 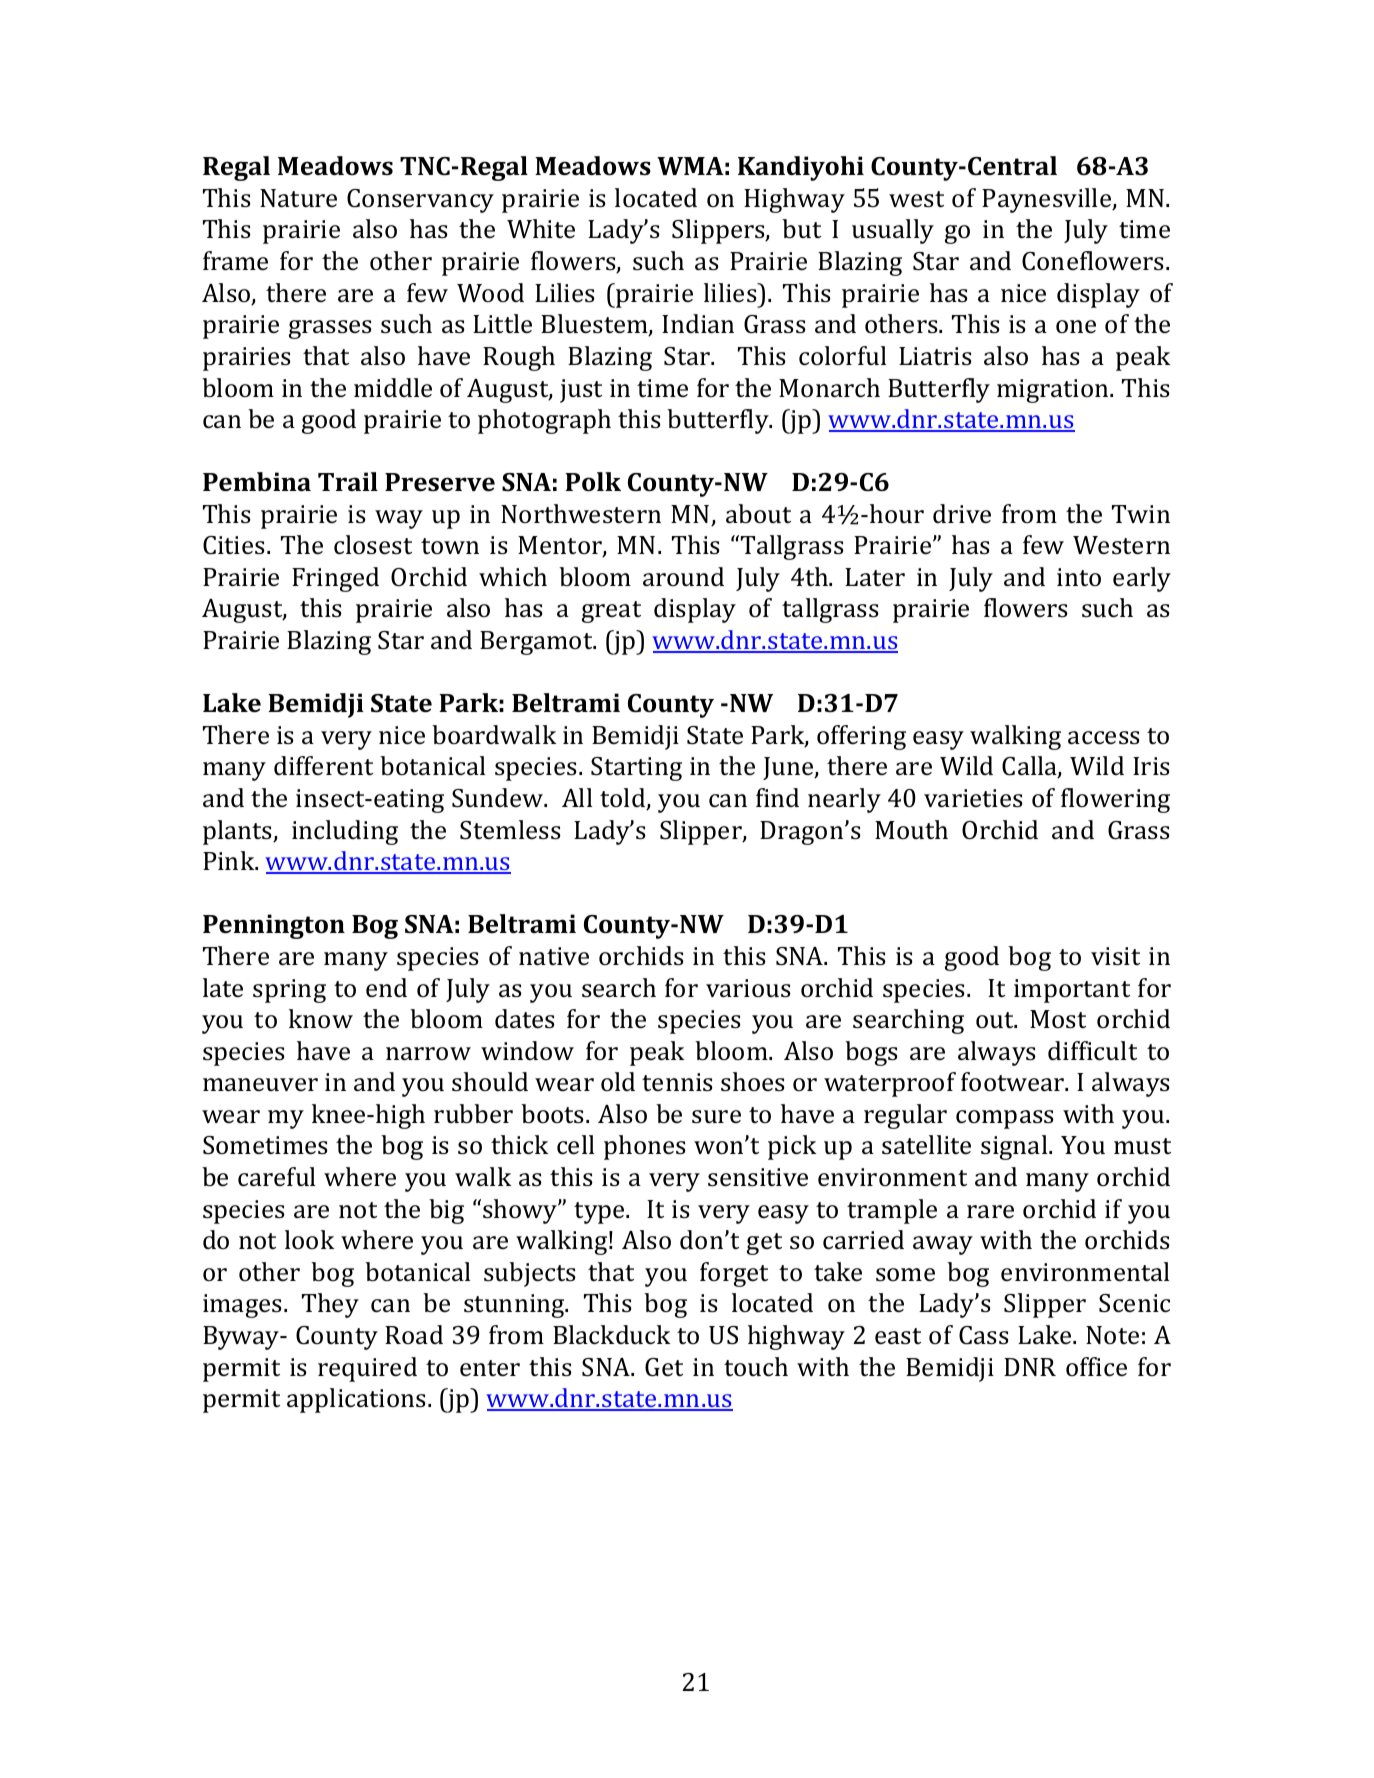 I want to click on required, so click(x=367, y=1369).
